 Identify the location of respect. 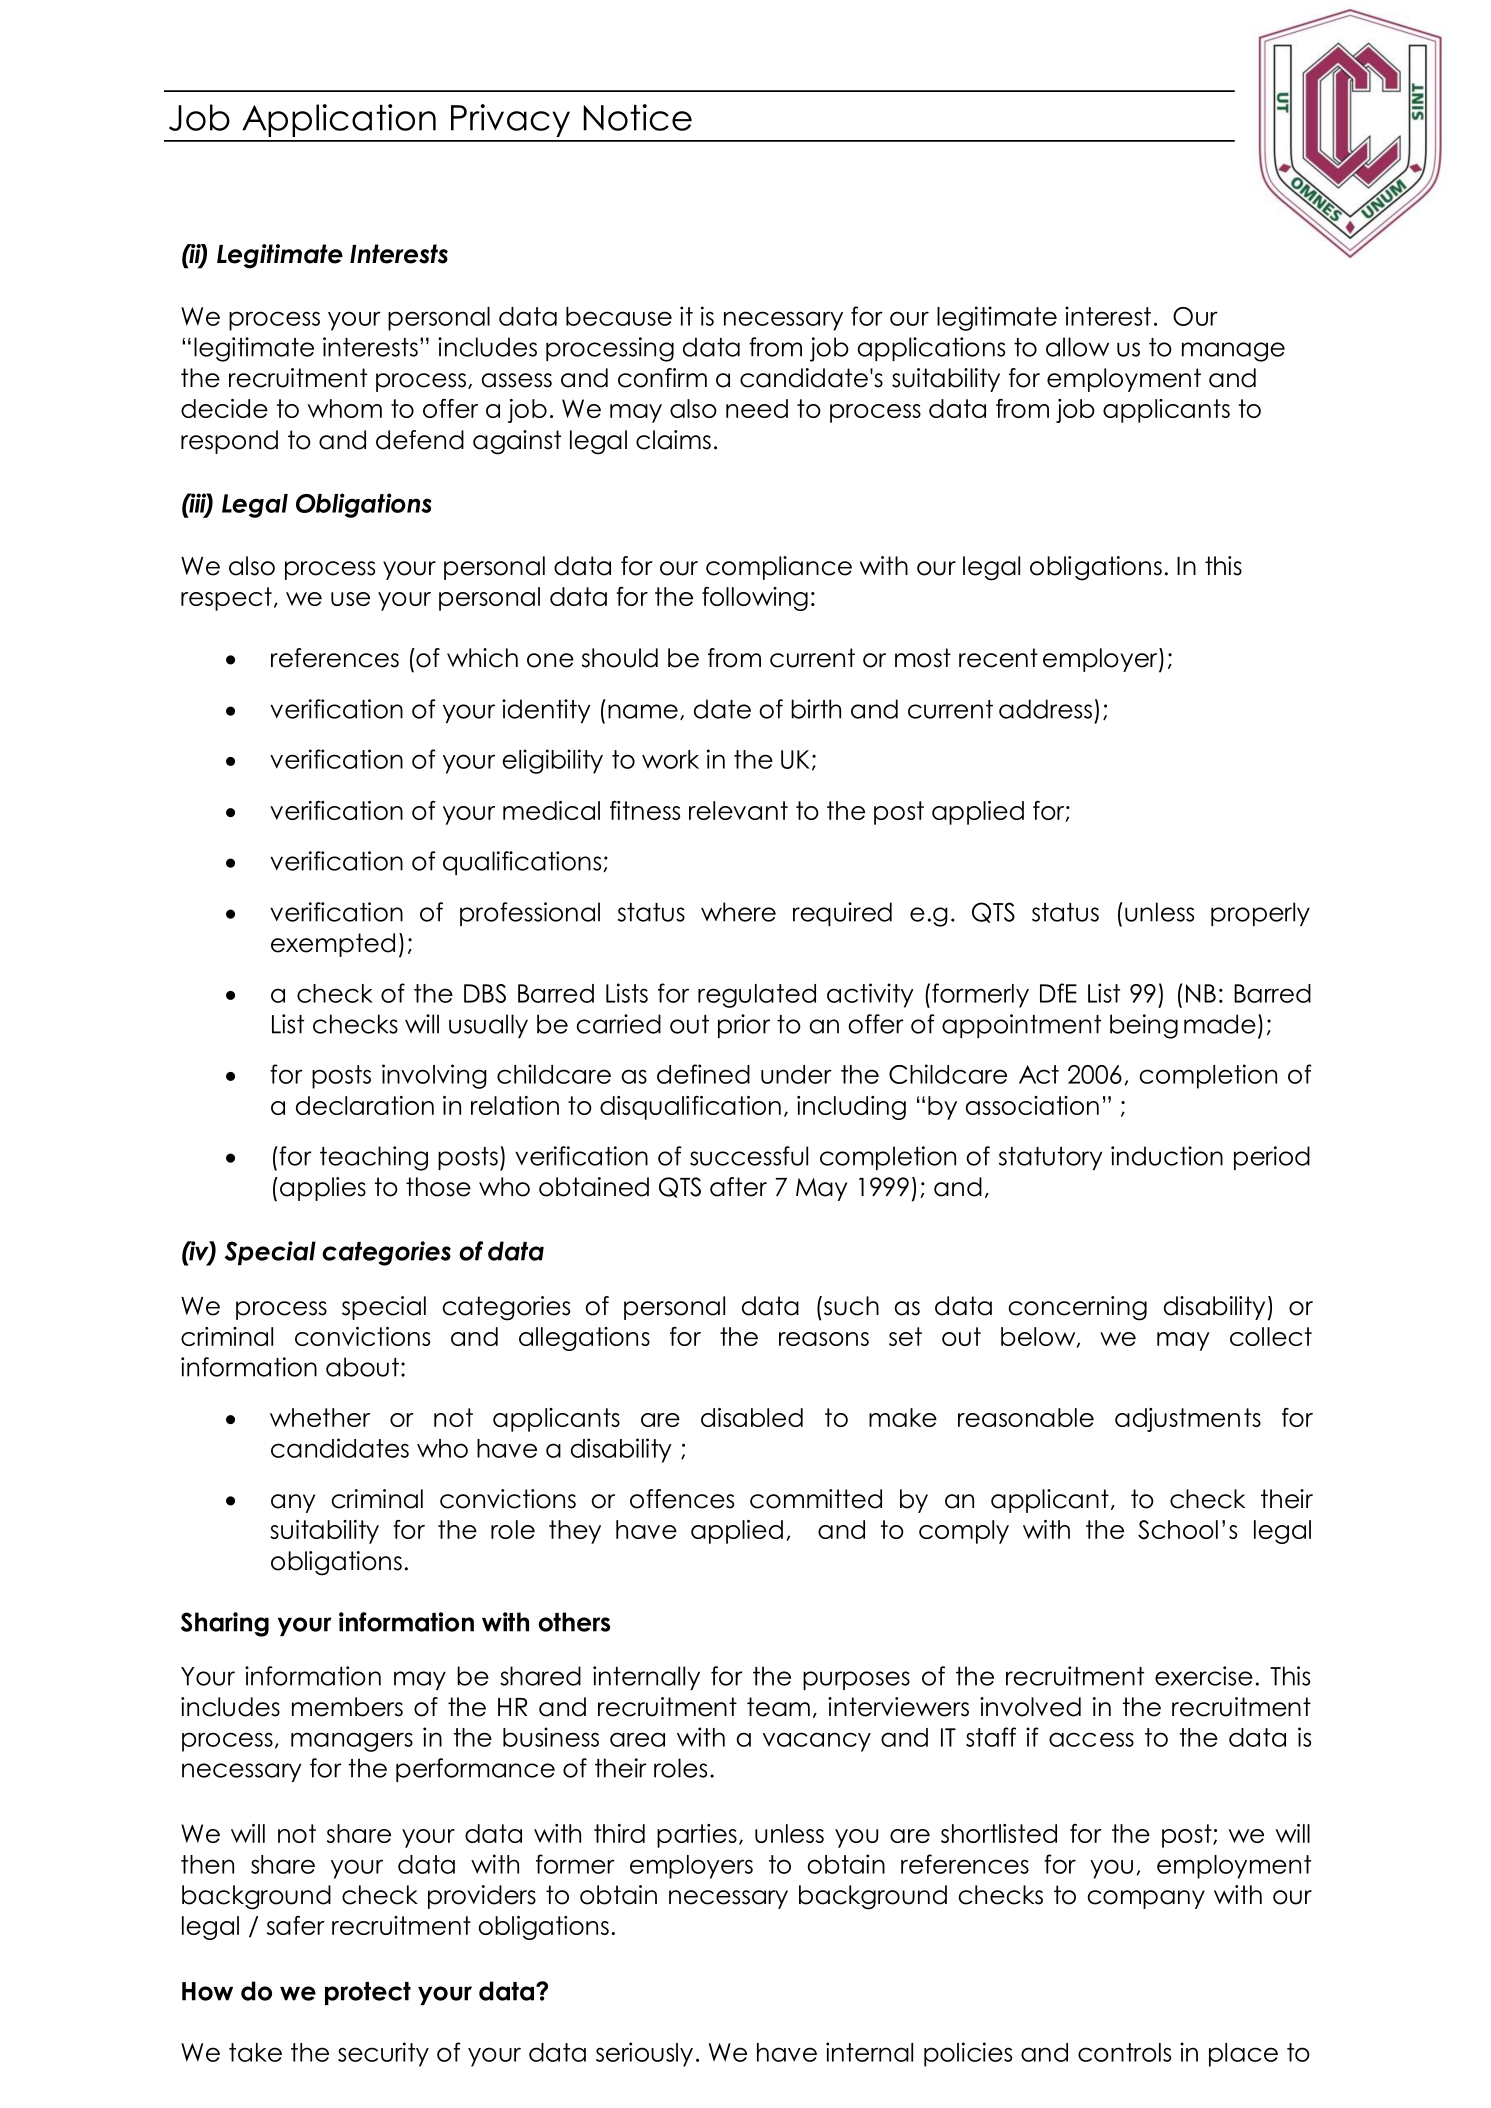
(226, 599).
